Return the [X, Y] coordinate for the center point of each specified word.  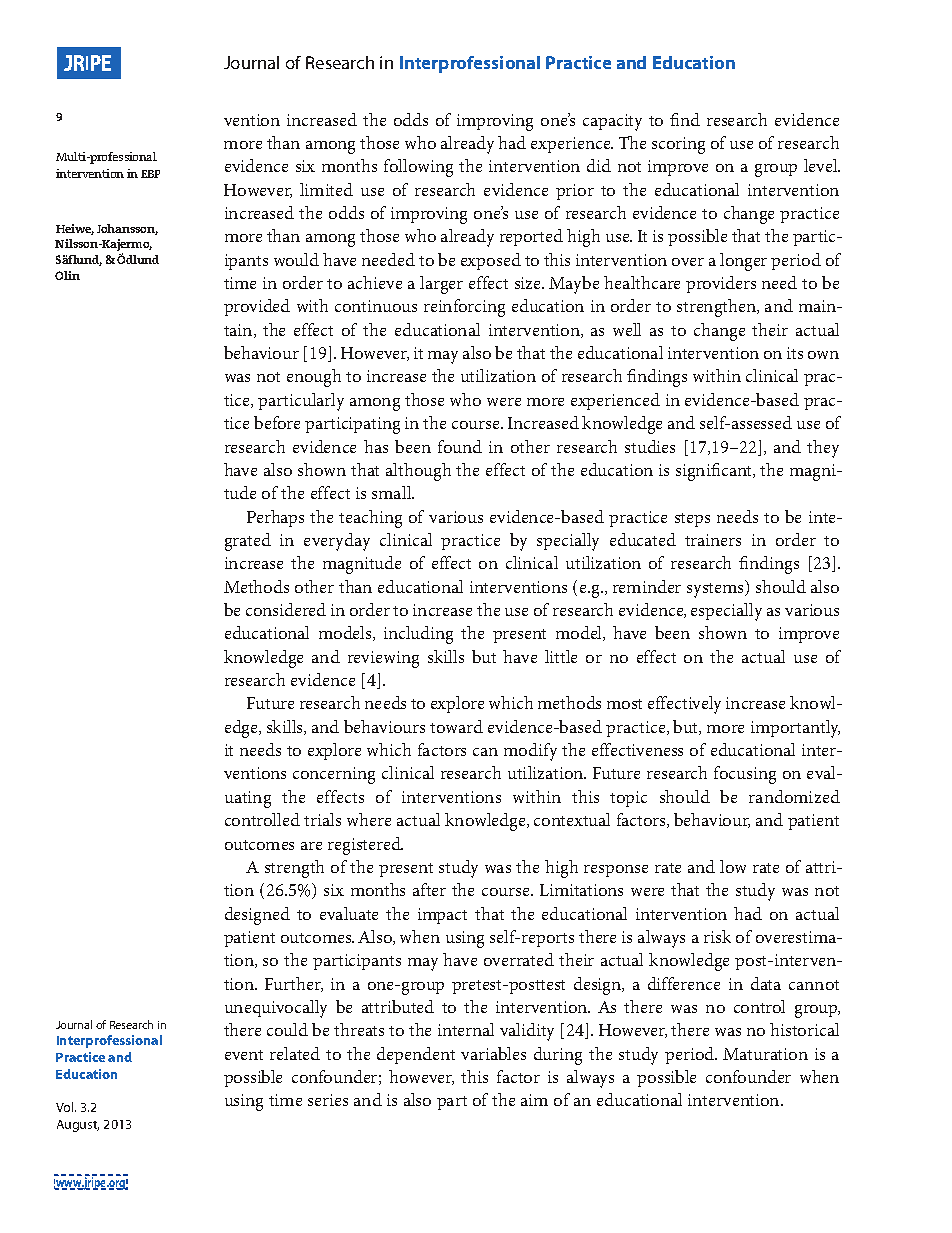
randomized [794, 796]
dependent [416, 1055]
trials [322, 819]
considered [286, 609]
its [795, 353]
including [418, 635]
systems [716, 589]
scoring [678, 145]
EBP [150, 174]
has [376, 446]
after [429, 889]
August [78, 1126]
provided [257, 307]
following [418, 168]
